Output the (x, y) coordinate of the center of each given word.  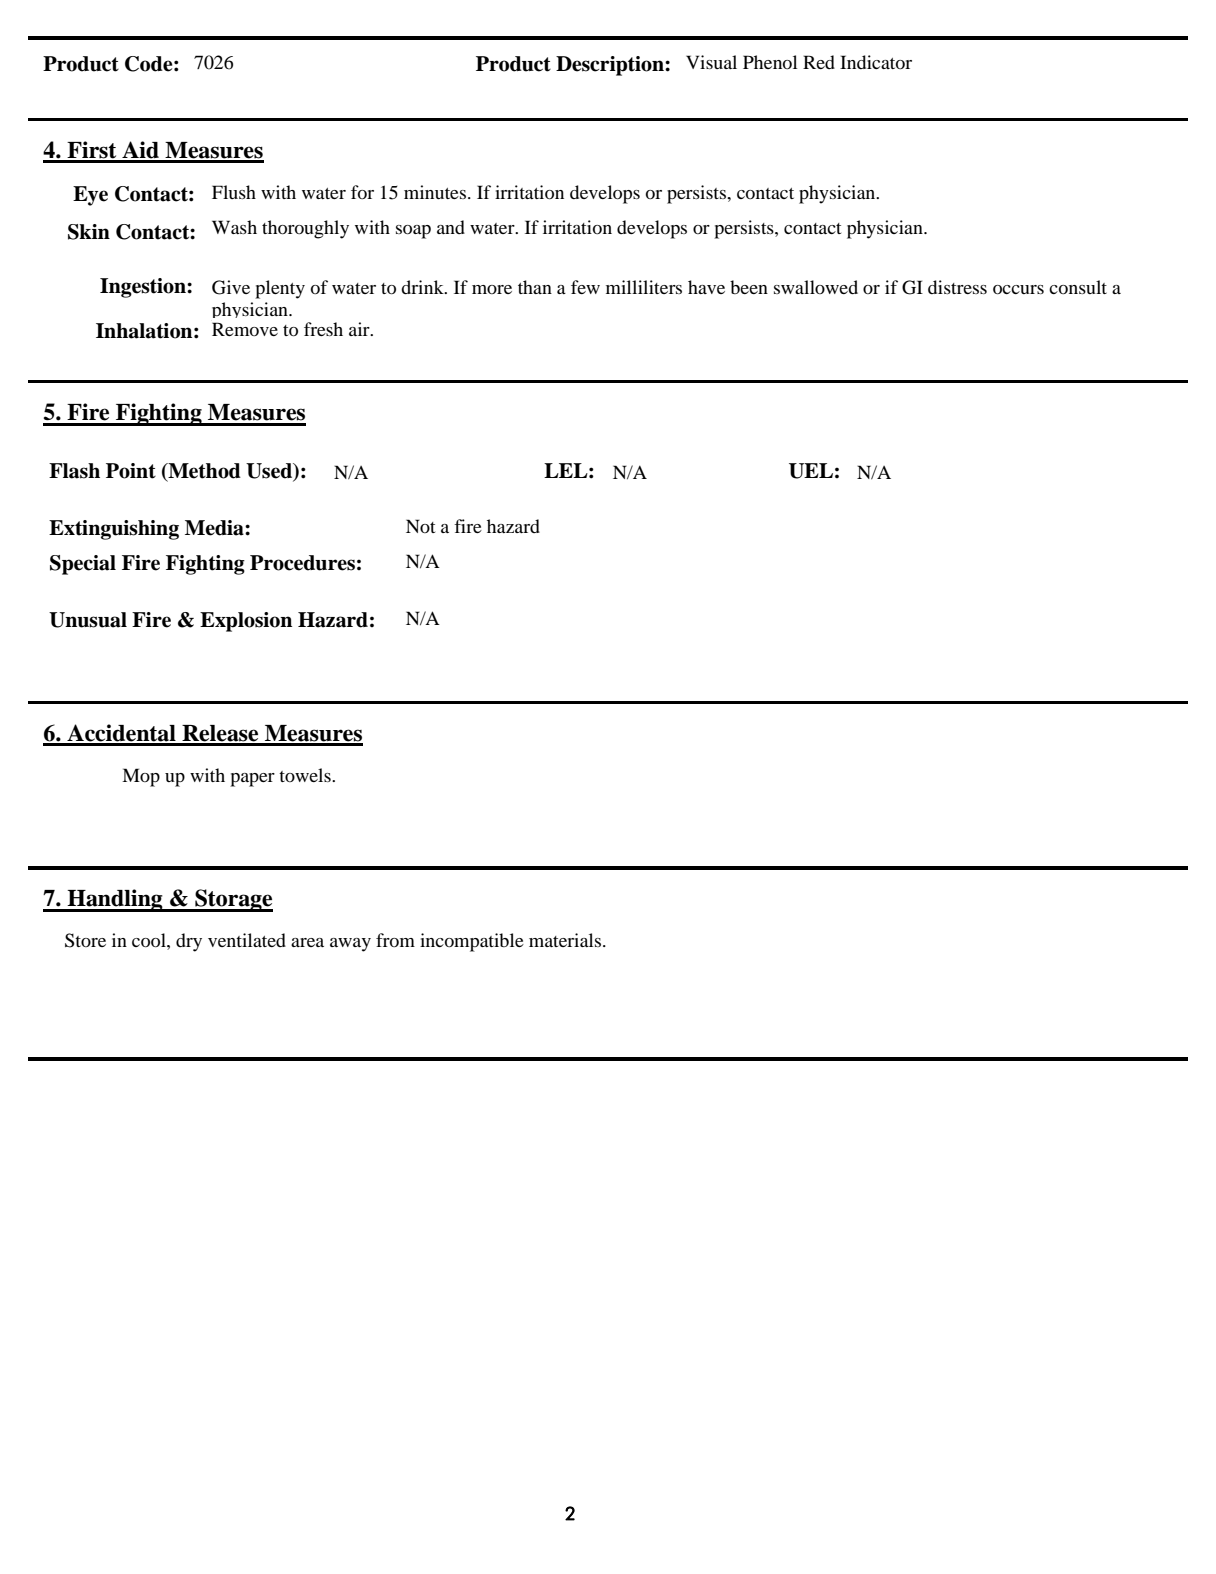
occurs (1018, 289)
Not (420, 526)
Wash (234, 227)
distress (957, 287)
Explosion (246, 622)
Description (611, 66)
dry (189, 942)
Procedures (302, 563)
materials (566, 940)
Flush (234, 192)
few (585, 287)
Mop (141, 777)
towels (306, 775)
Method (203, 472)
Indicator (876, 62)
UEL (811, 471)
